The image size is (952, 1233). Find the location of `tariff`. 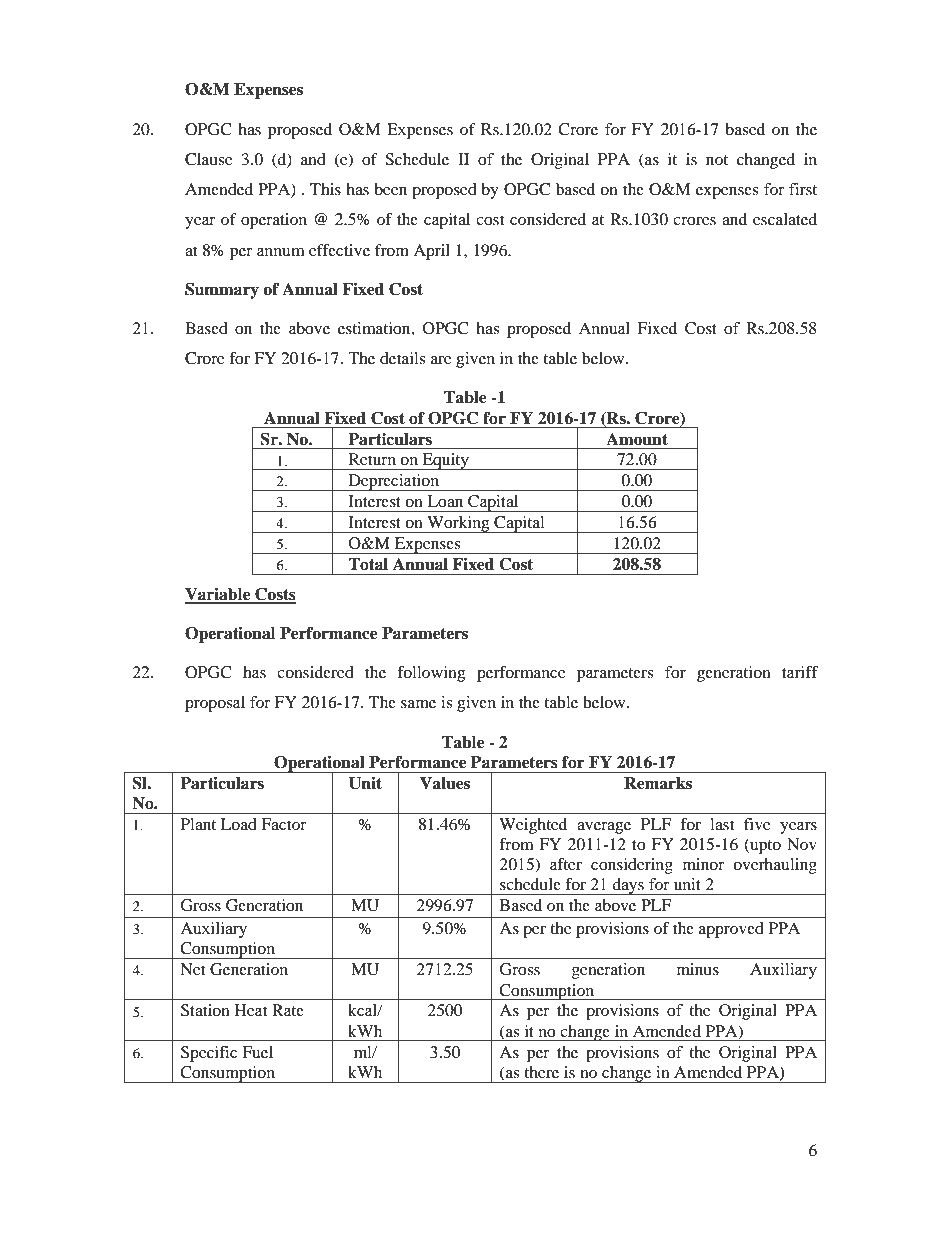

tariff is located at coordinates (800, 672).
